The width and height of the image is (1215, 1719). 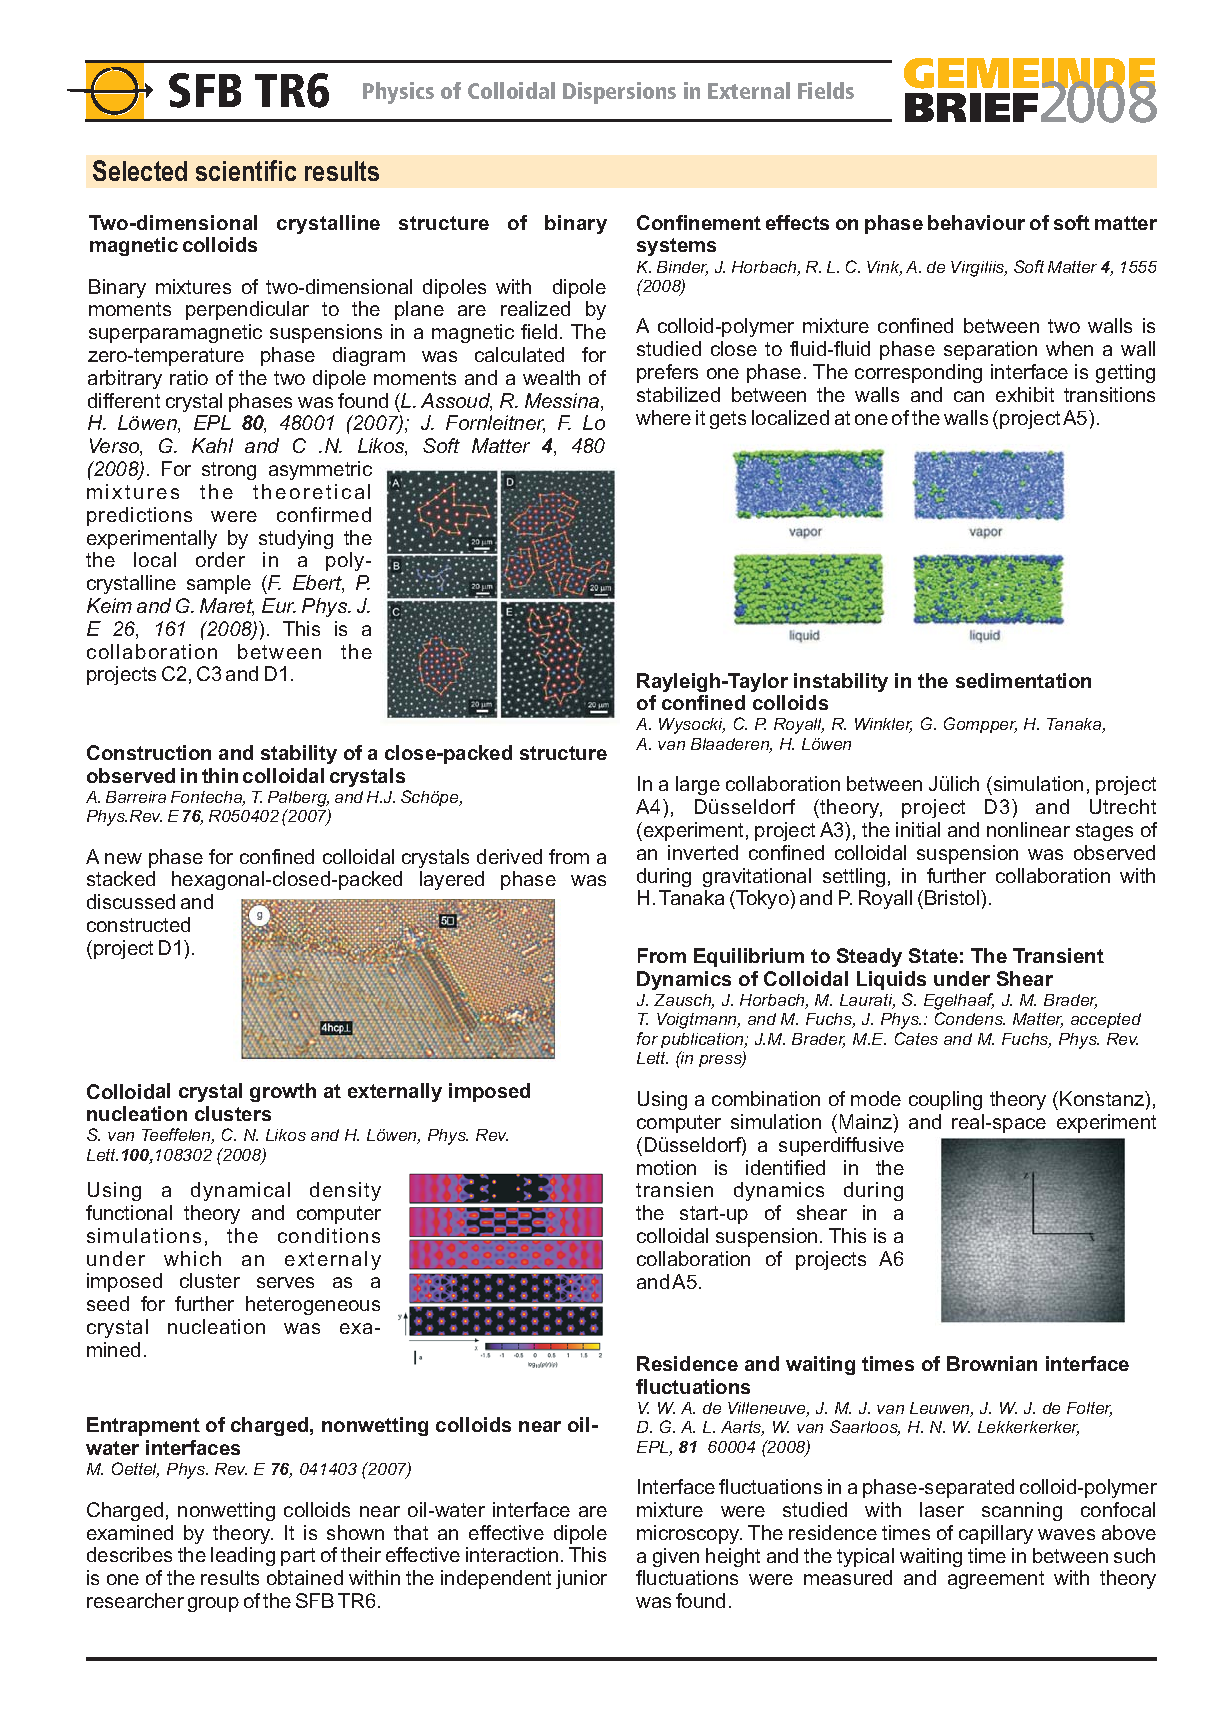 I want to click on behaviour, so click(x=976, y=222).
